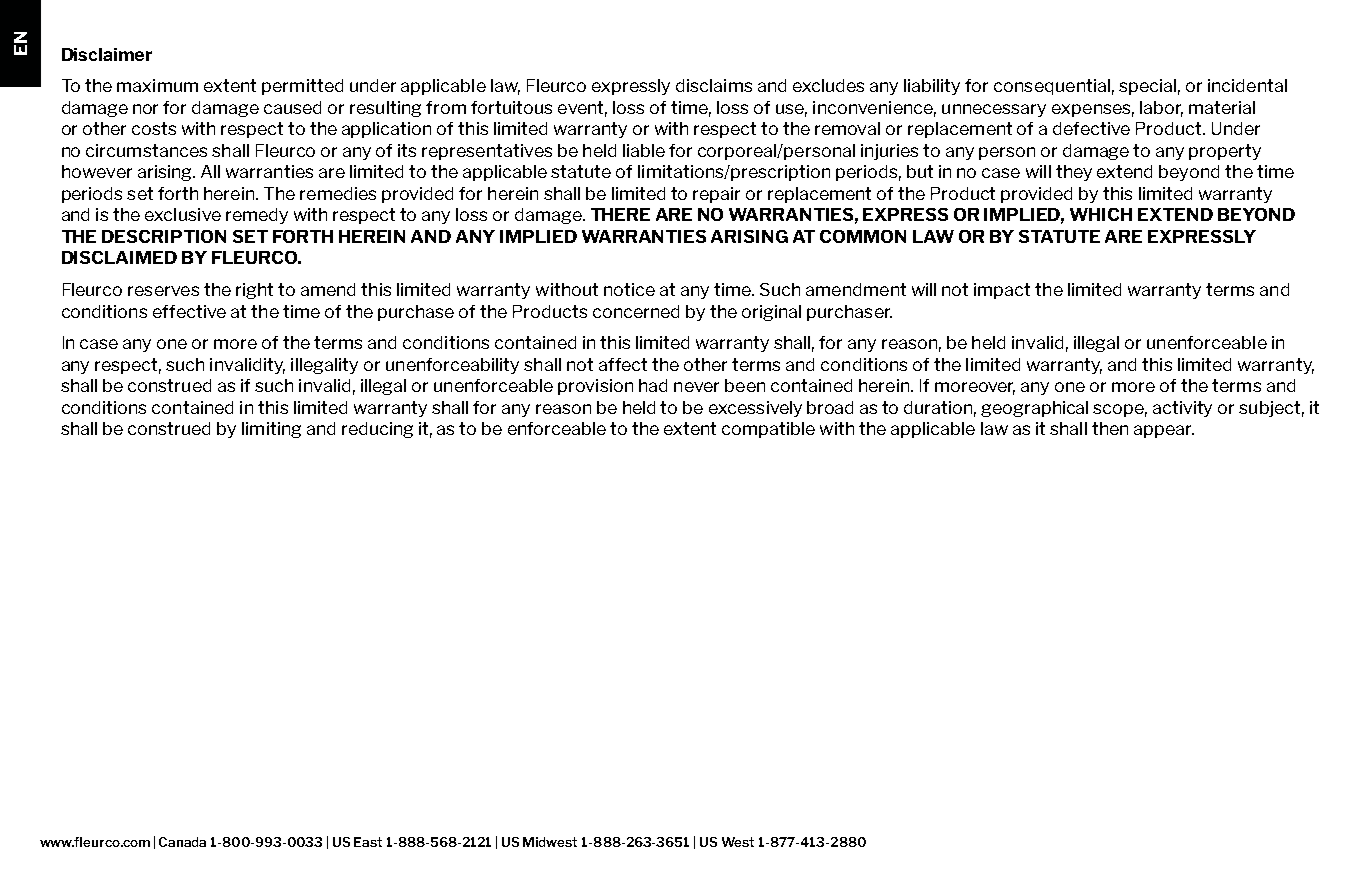 The width and height of the document is (1372, 887). What do you see at coordinates (1110, 428) in the document?
I see `then` at bounding box center [1110, 428].
